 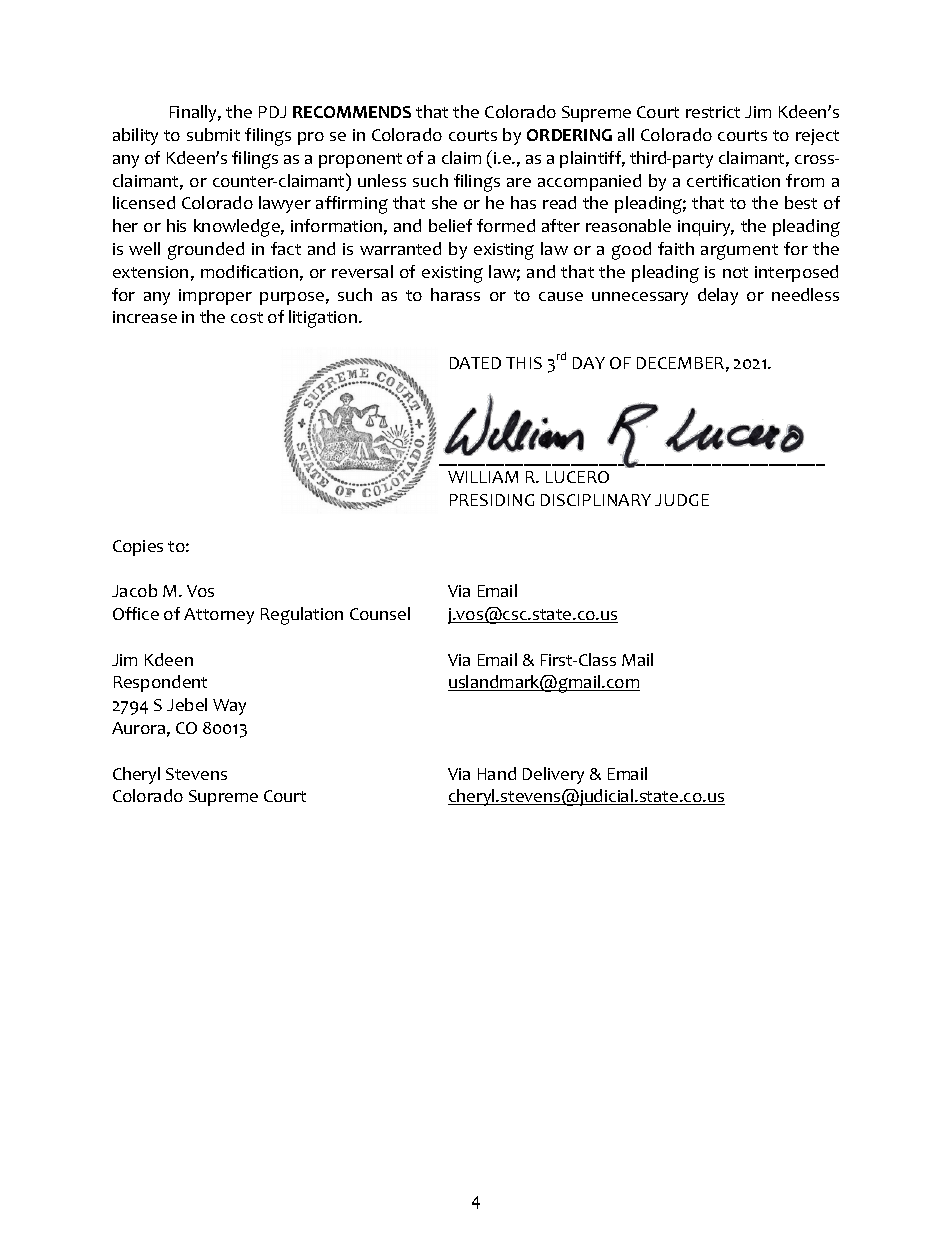 What do you see at coordinates (215, 297) in the screenshot?
I see `improper` at bounding box center [215, 297].
